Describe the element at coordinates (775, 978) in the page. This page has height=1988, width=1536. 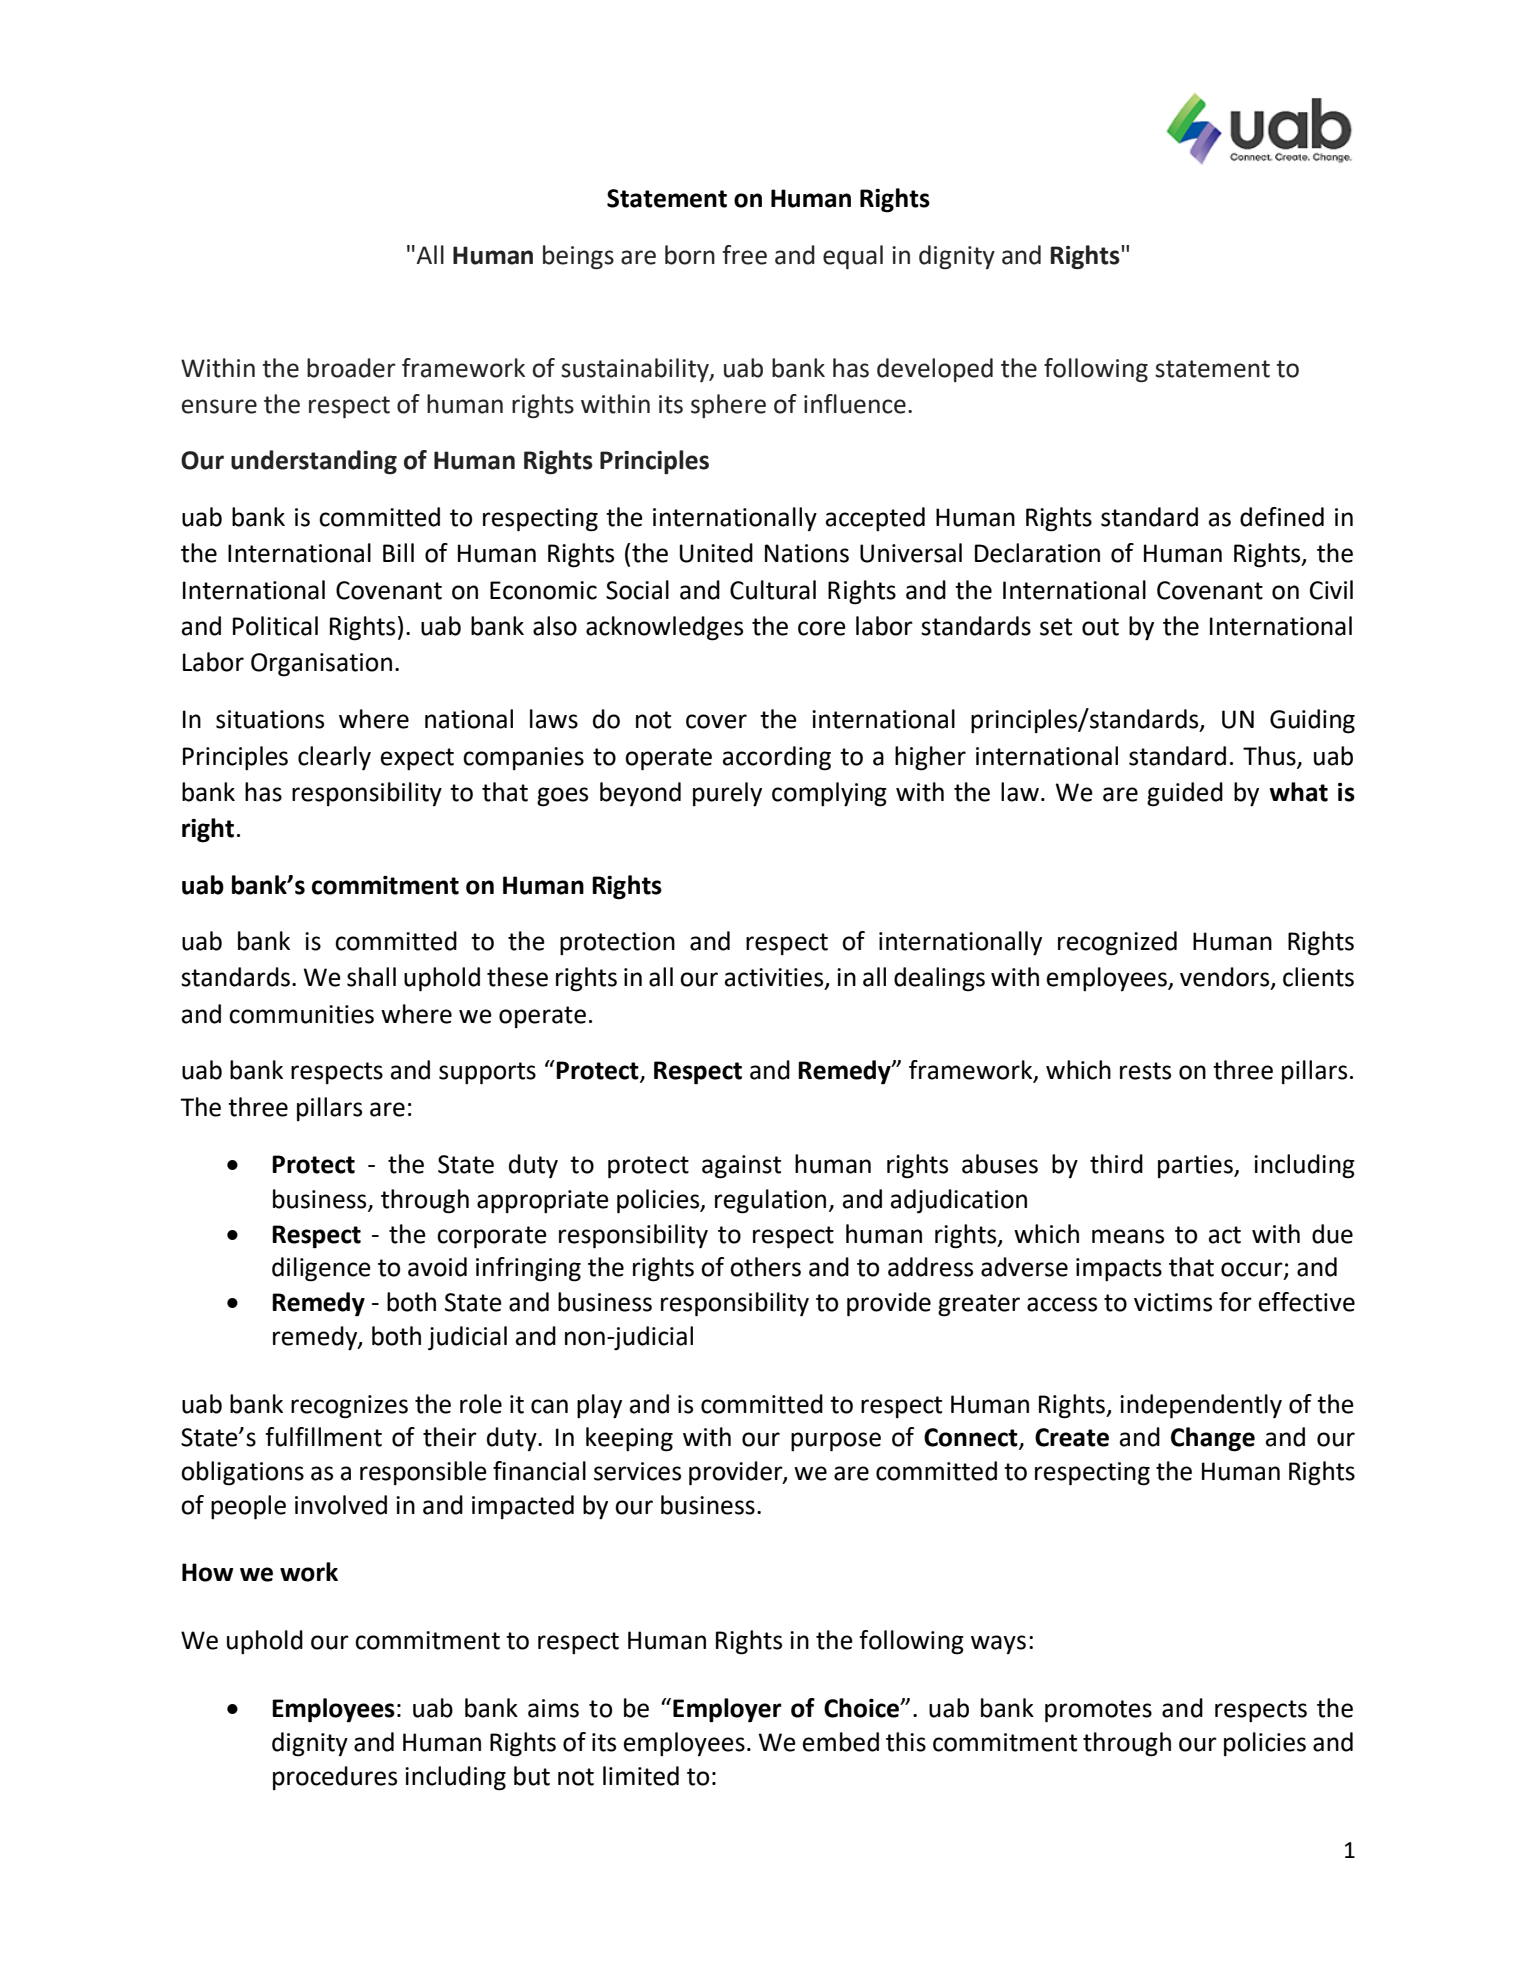
I see `activities` at that location.
